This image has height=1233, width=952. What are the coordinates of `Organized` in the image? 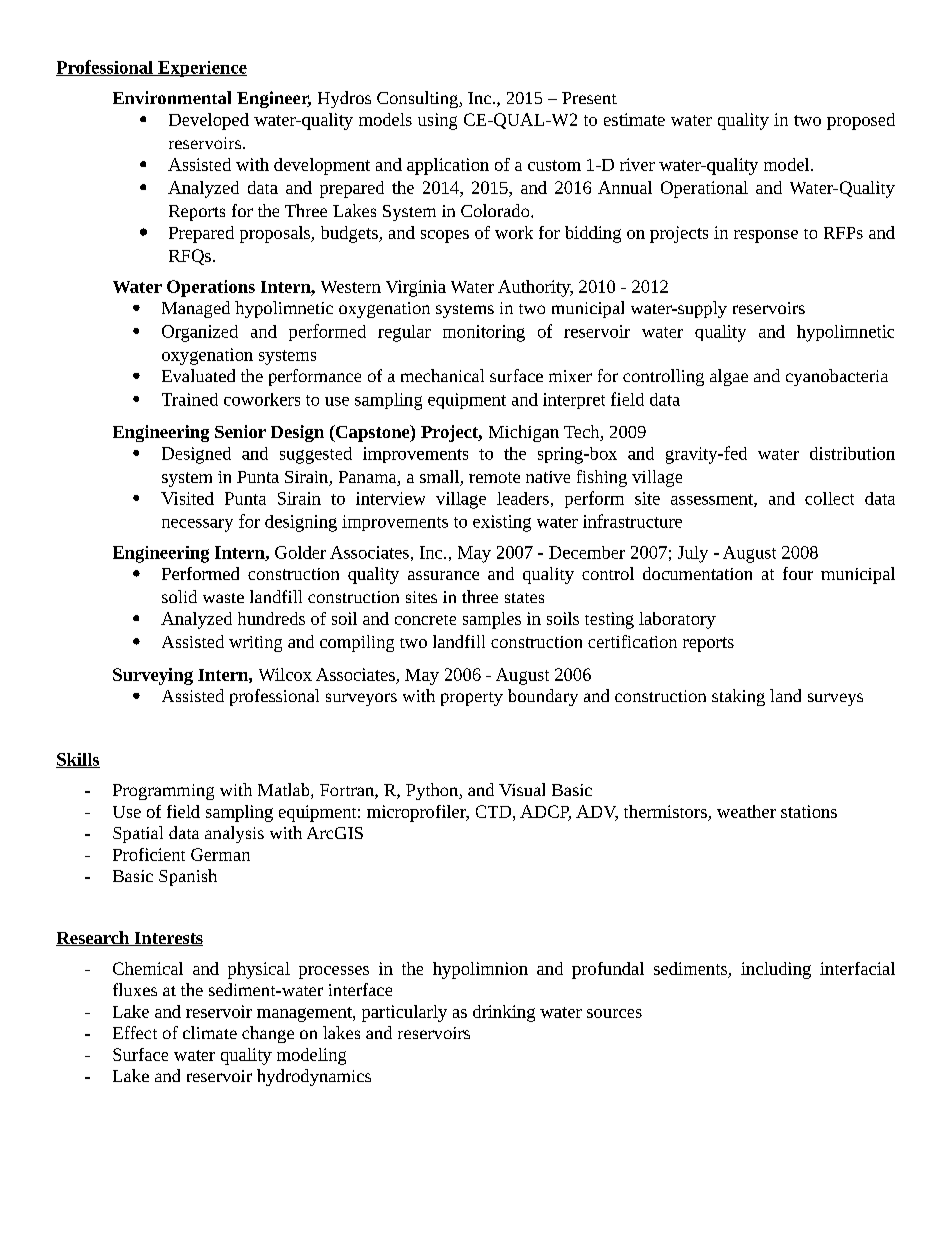 It's located at (200, 333).
